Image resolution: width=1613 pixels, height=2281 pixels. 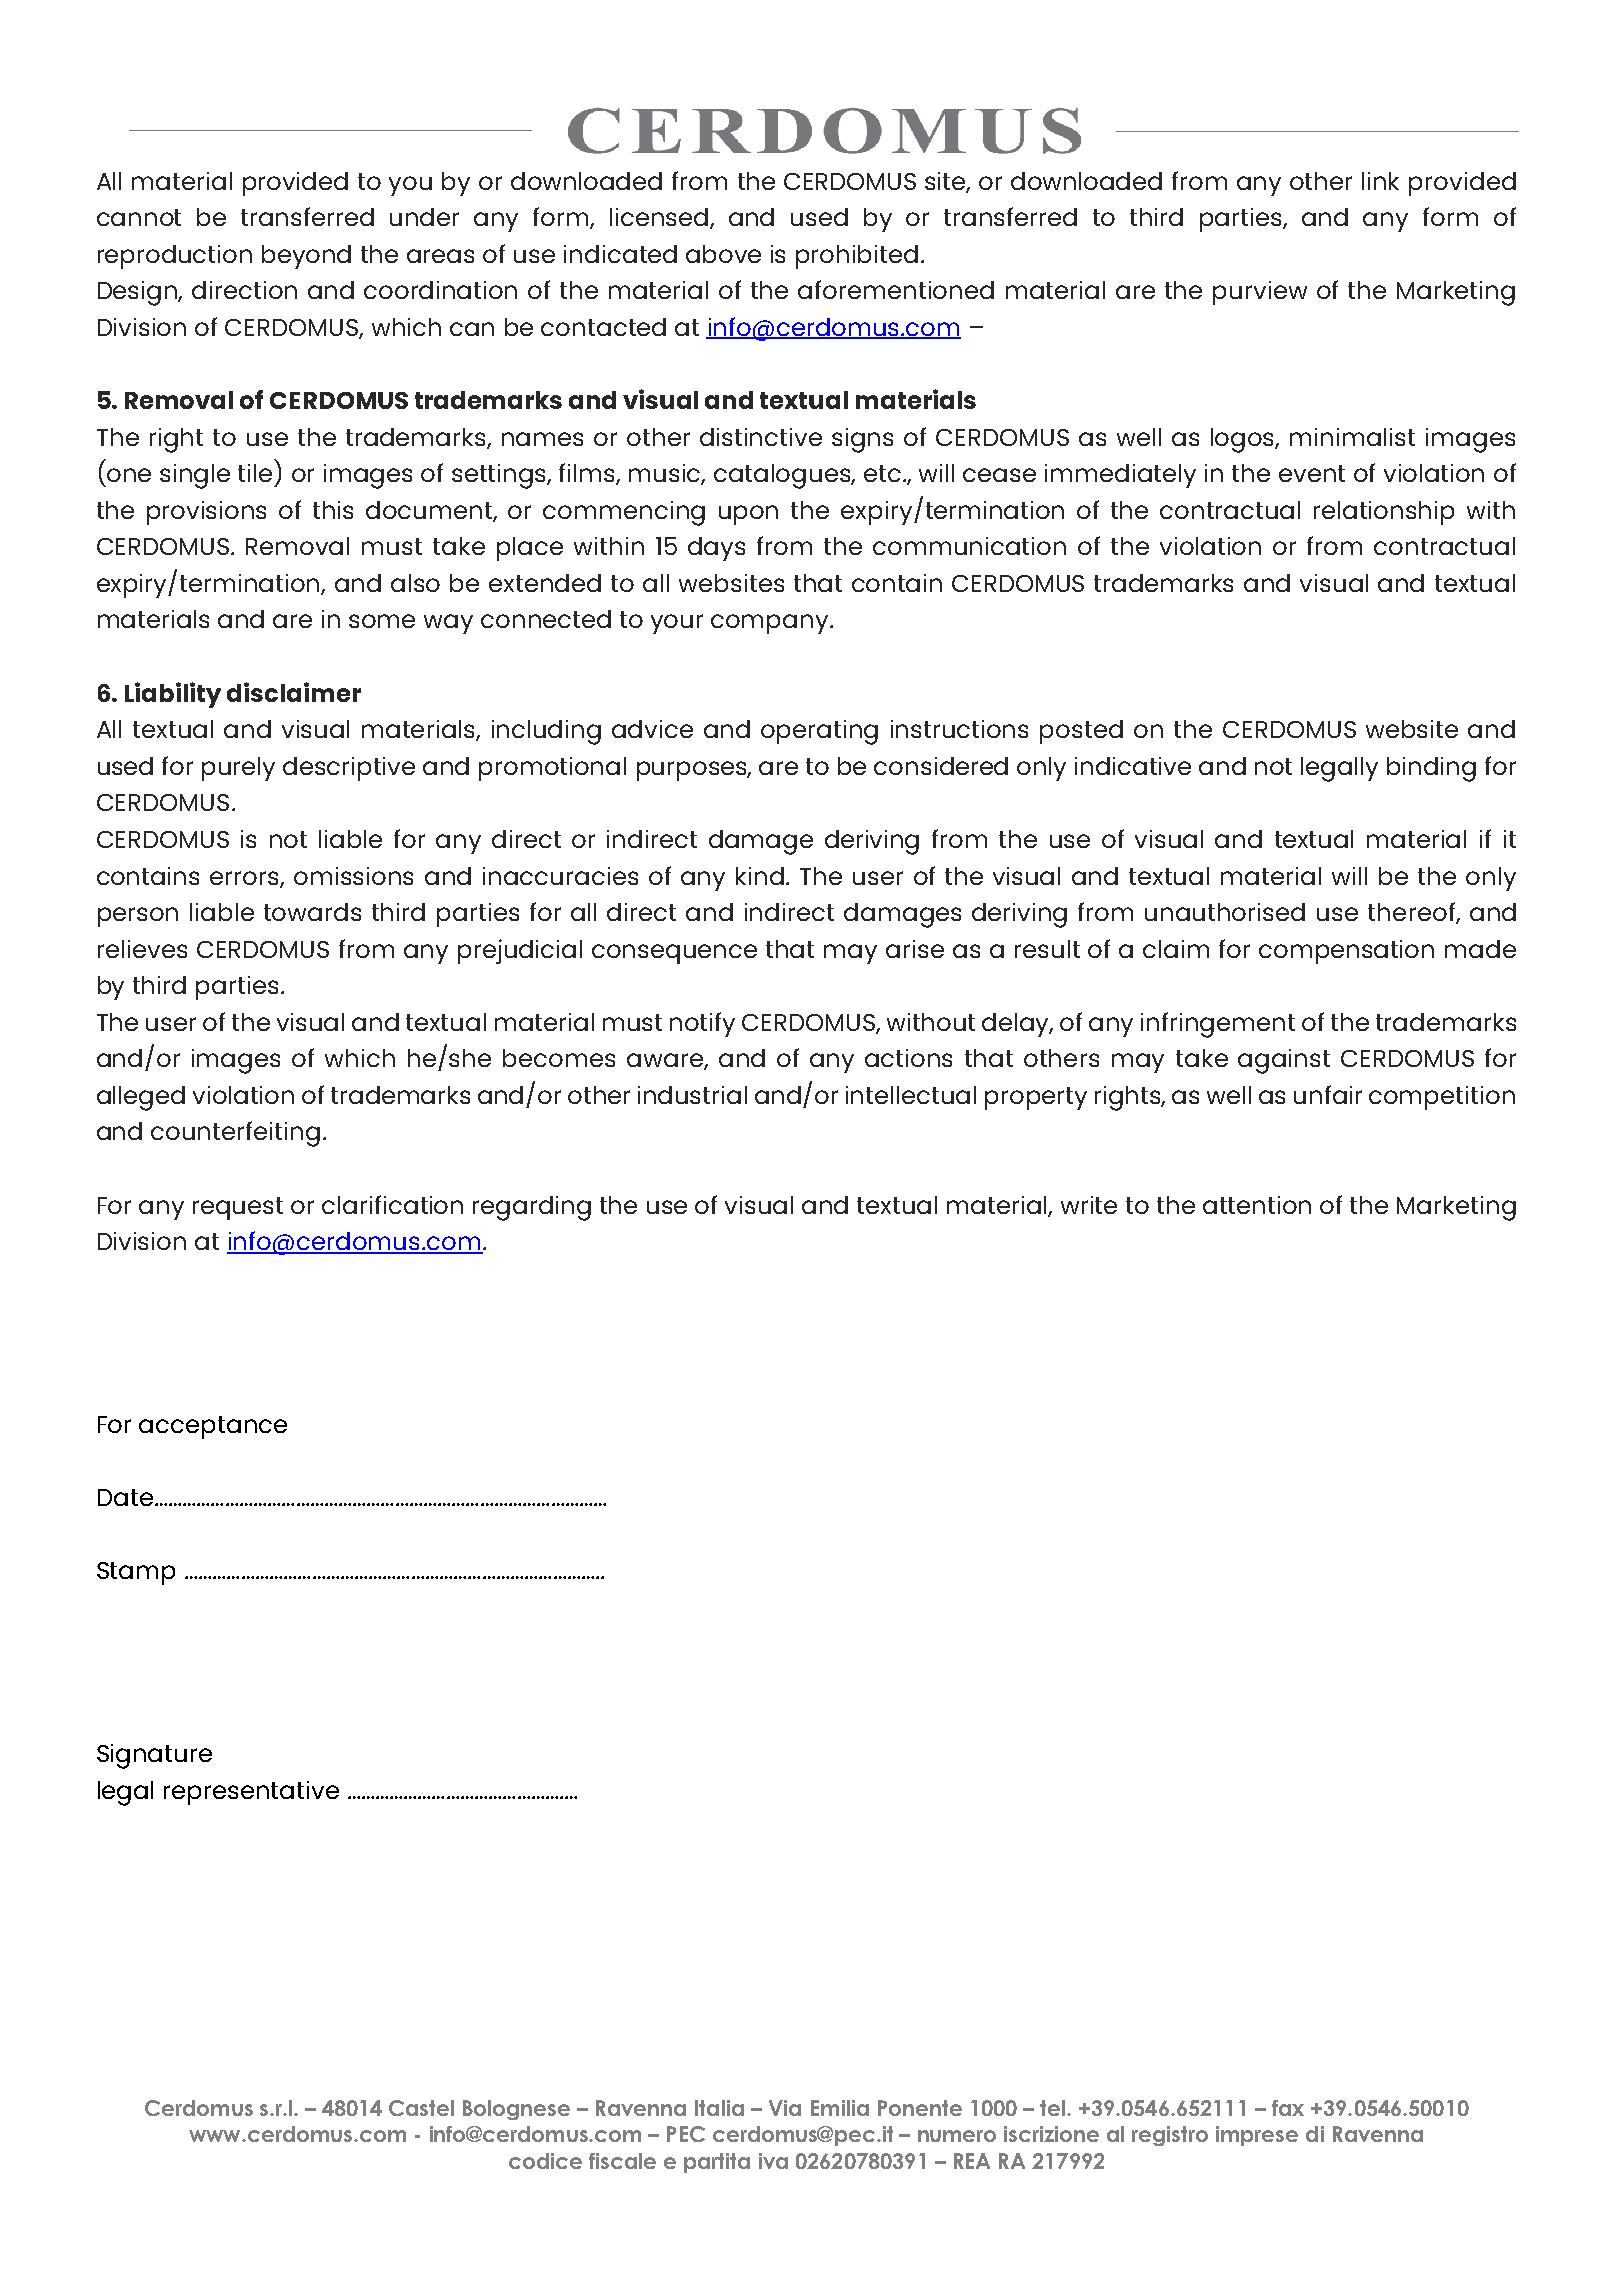 What do you see at coordinates (1089, 1205) in the page?
I see `write` at bounding box center [1089, 1205].
